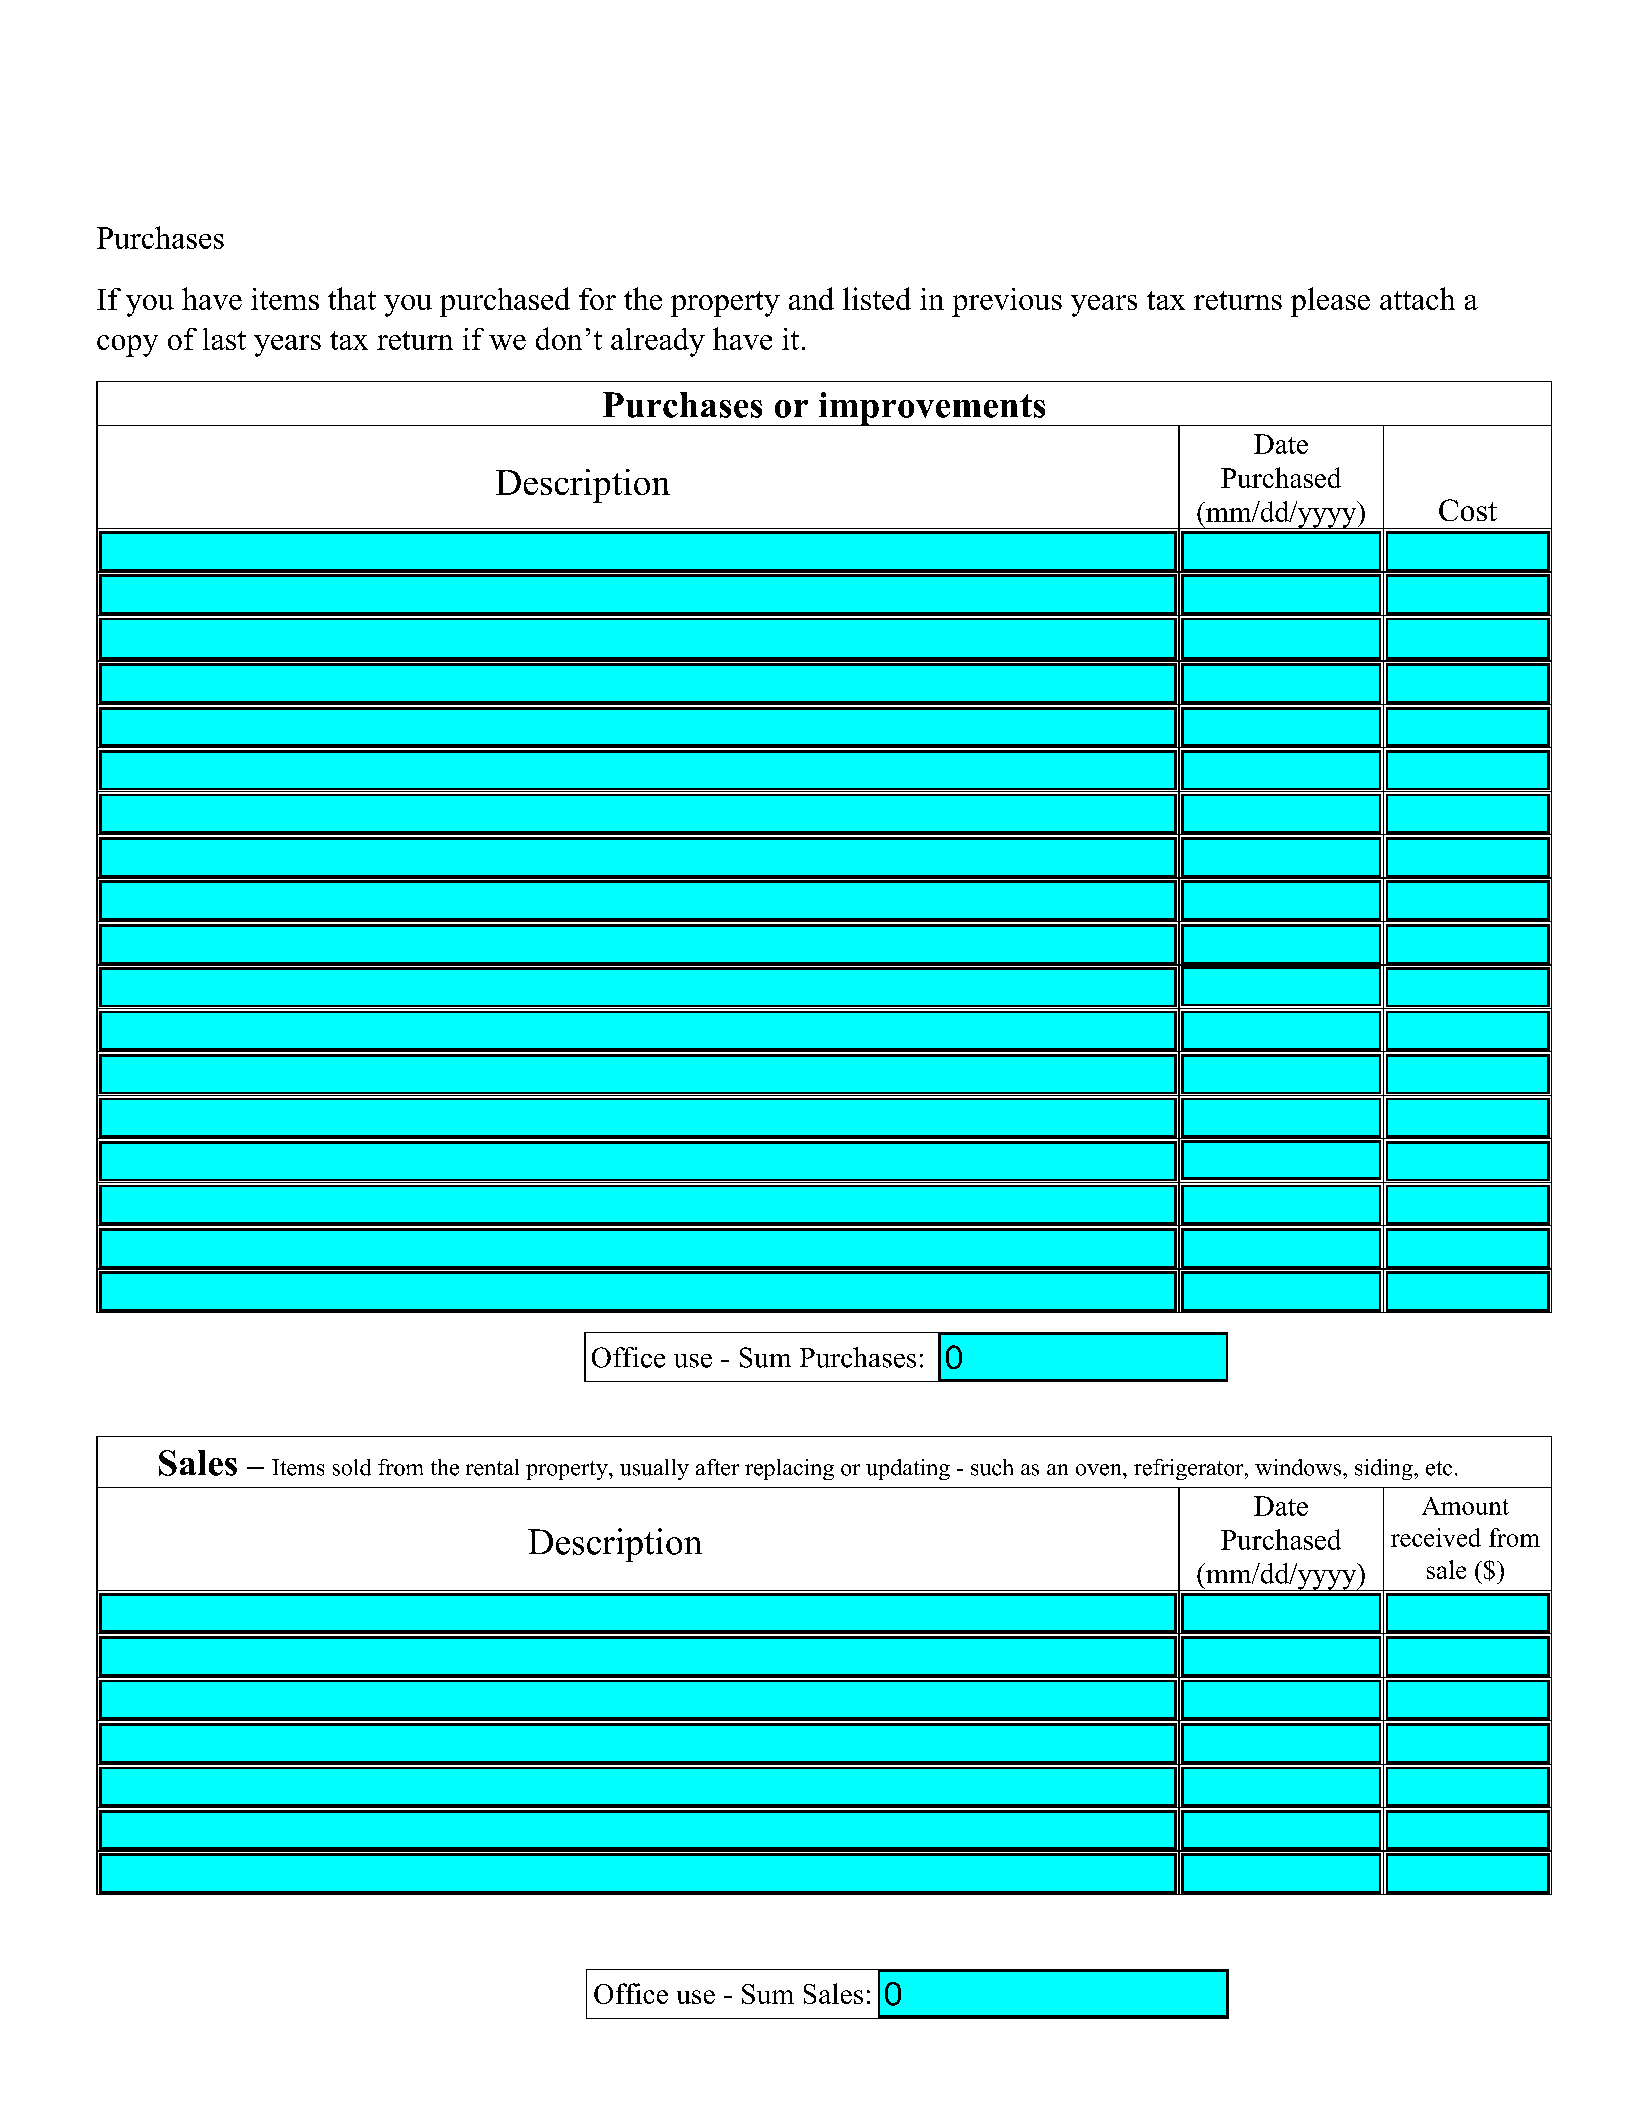 The width and height of the image is (1636, 2117). I want to click on and, so click(811, 298).
